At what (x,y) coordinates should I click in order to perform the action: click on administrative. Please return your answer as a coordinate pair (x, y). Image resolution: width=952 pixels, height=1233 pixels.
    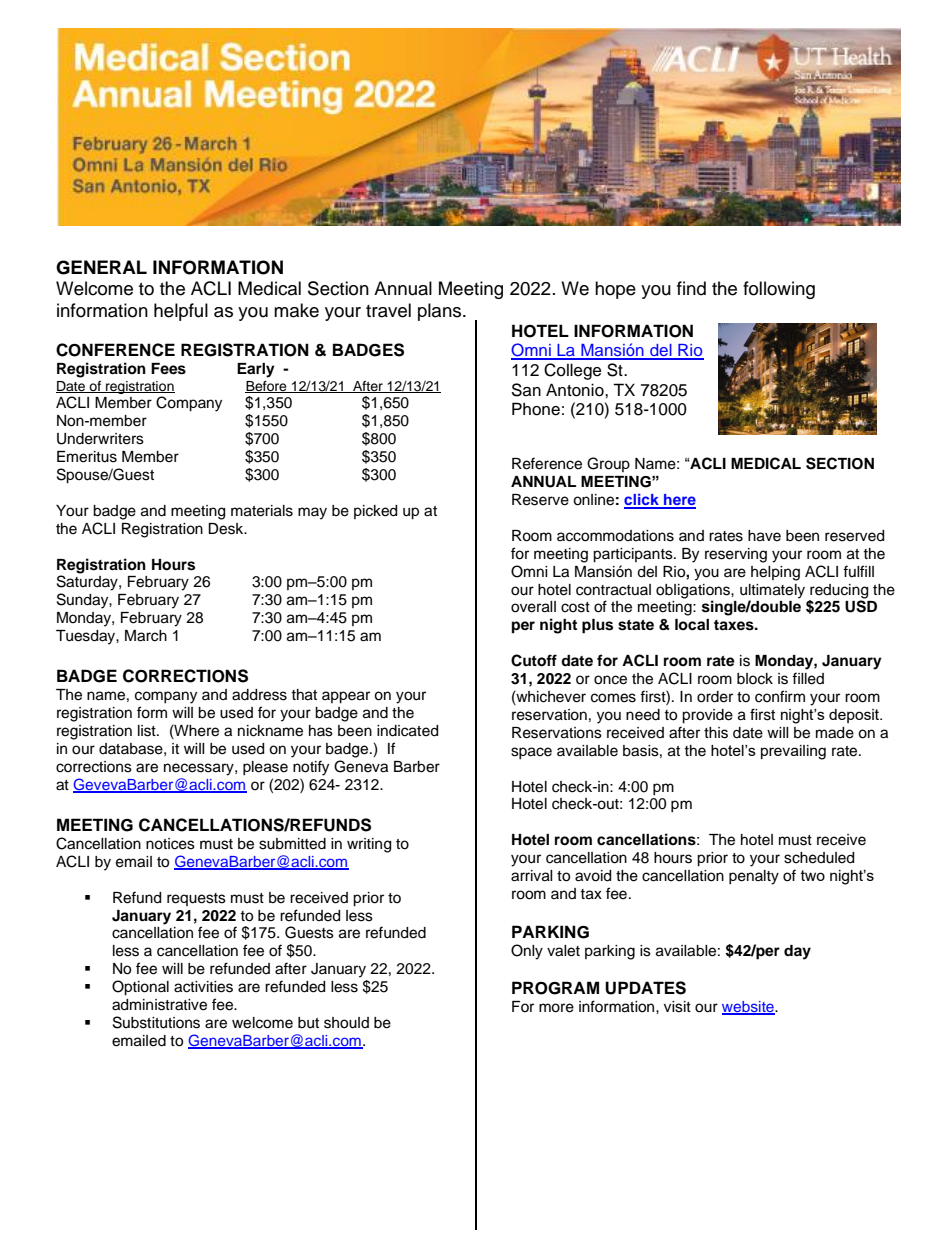
    Looking at the image, I should click on (159, 1005).
